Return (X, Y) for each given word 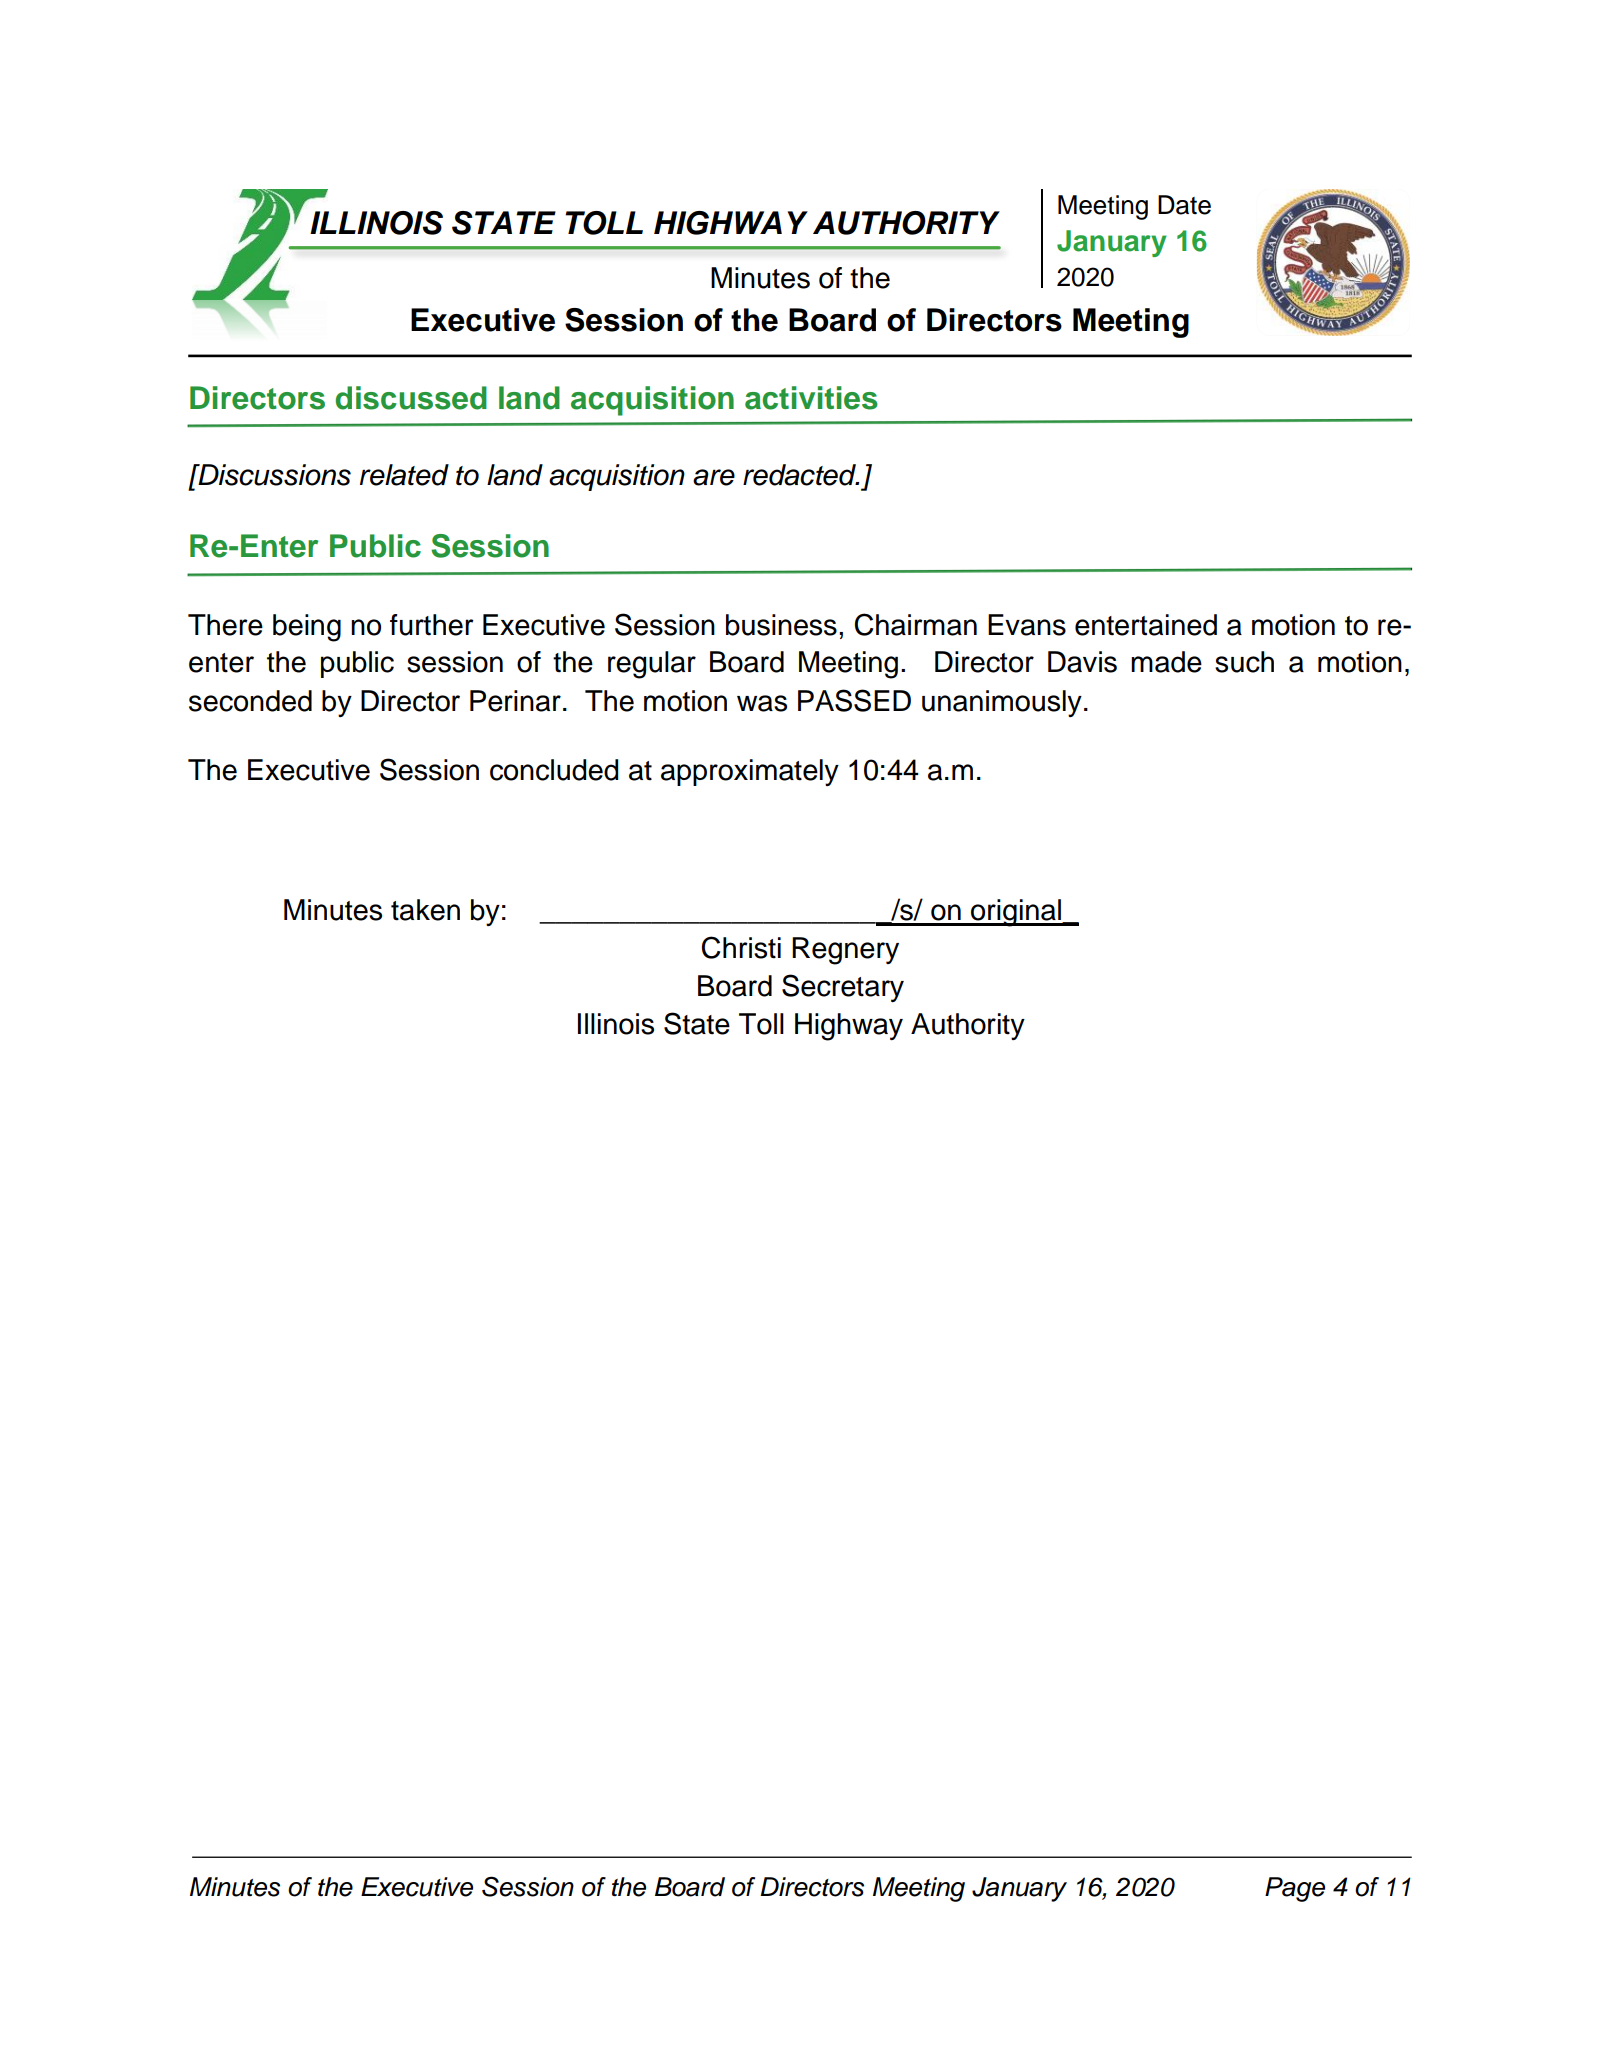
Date (1184, 205)
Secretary (843, 988)
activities (811, 398)
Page (1295, 1889)
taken (425, 910)
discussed (411, 398)
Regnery (845, 951)
